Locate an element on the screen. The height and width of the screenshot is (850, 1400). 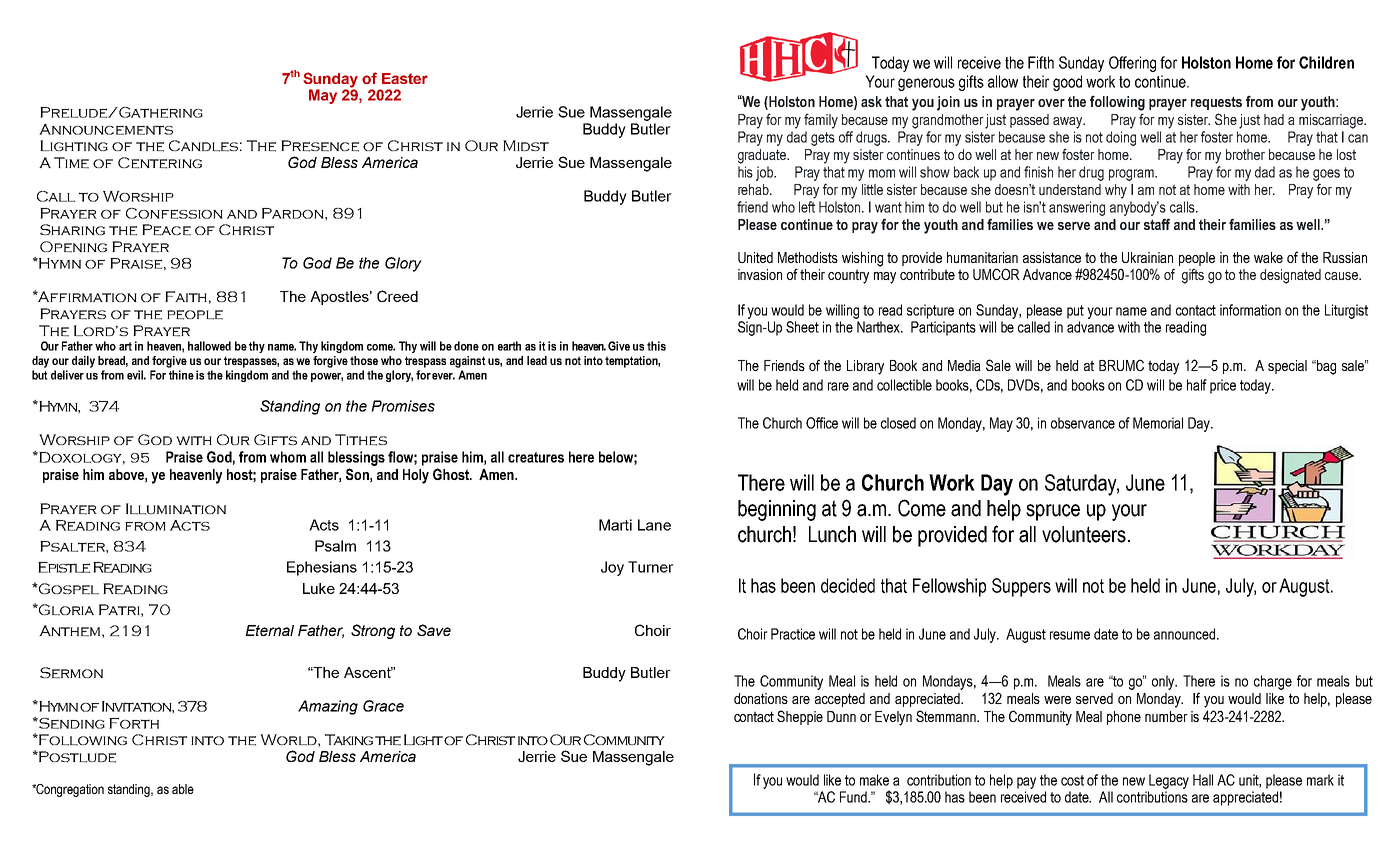
requests is located at coordinates (1216, 103).
